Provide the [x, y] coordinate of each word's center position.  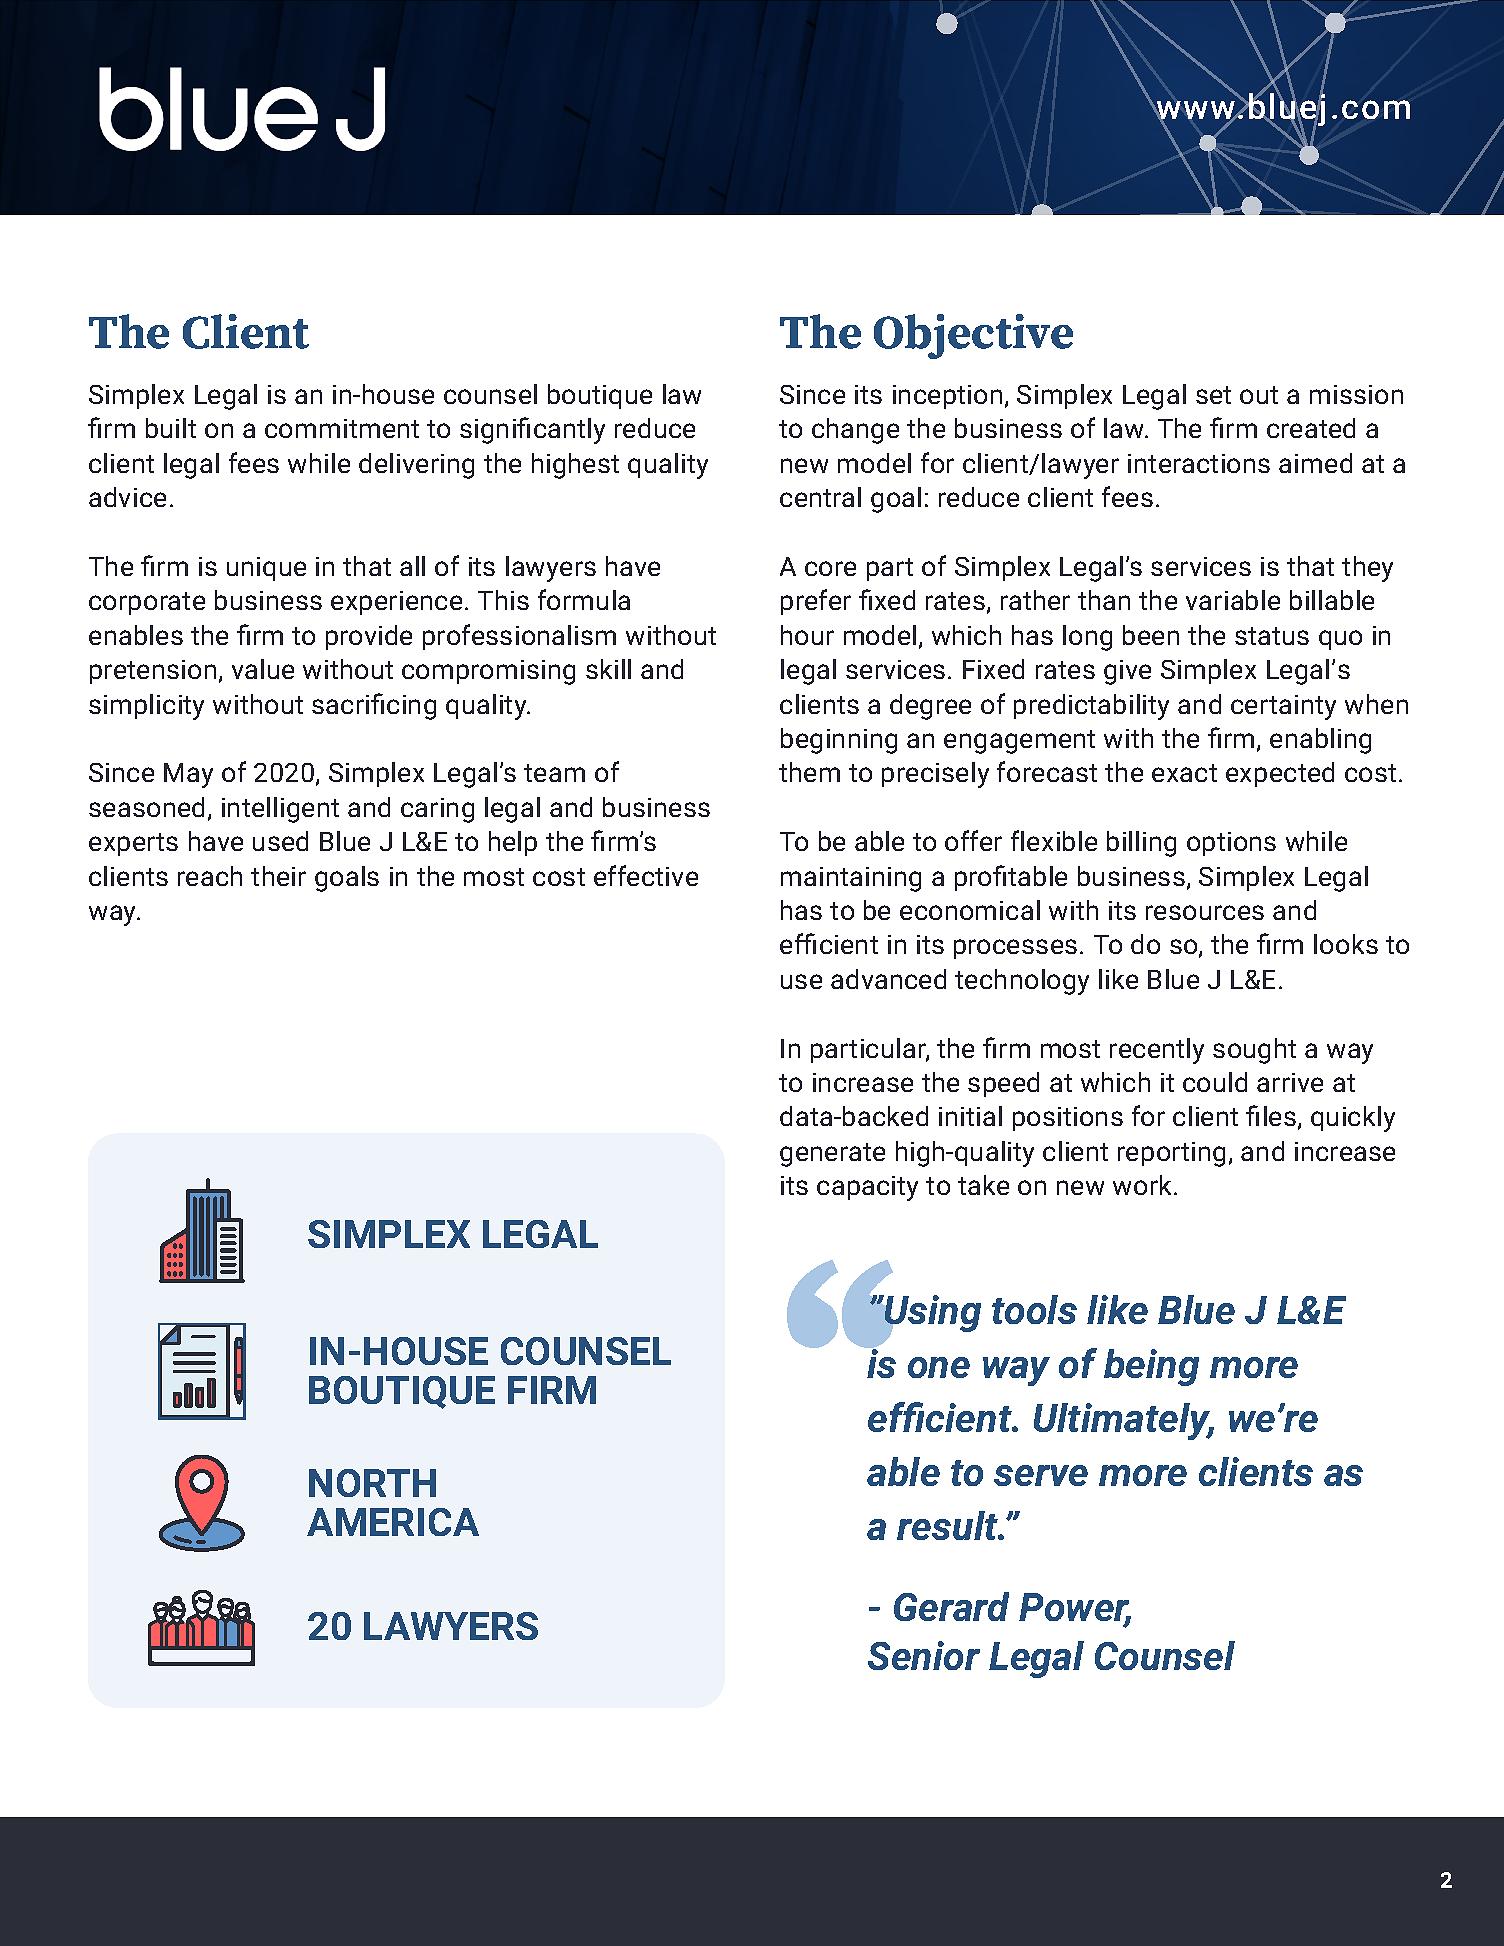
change [855, 431]
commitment [342, 428]
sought [1254, 1051]
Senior [924, 1655]
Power [1075, 1608]
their [278, 876]
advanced [888, 979]
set [1213, 395]
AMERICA [393, 1522]
